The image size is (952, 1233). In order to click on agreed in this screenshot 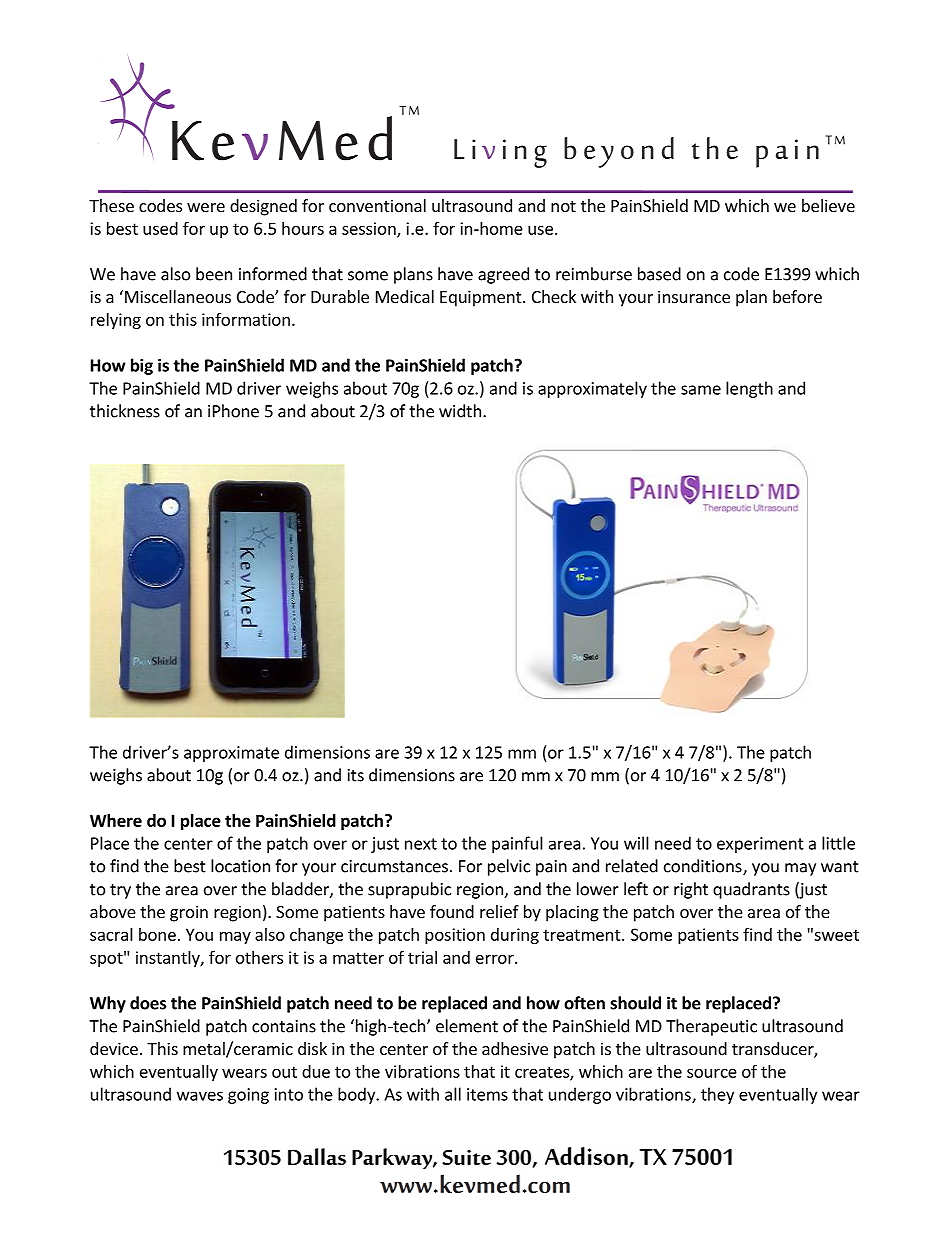, I will do `click(503, 275)`.
